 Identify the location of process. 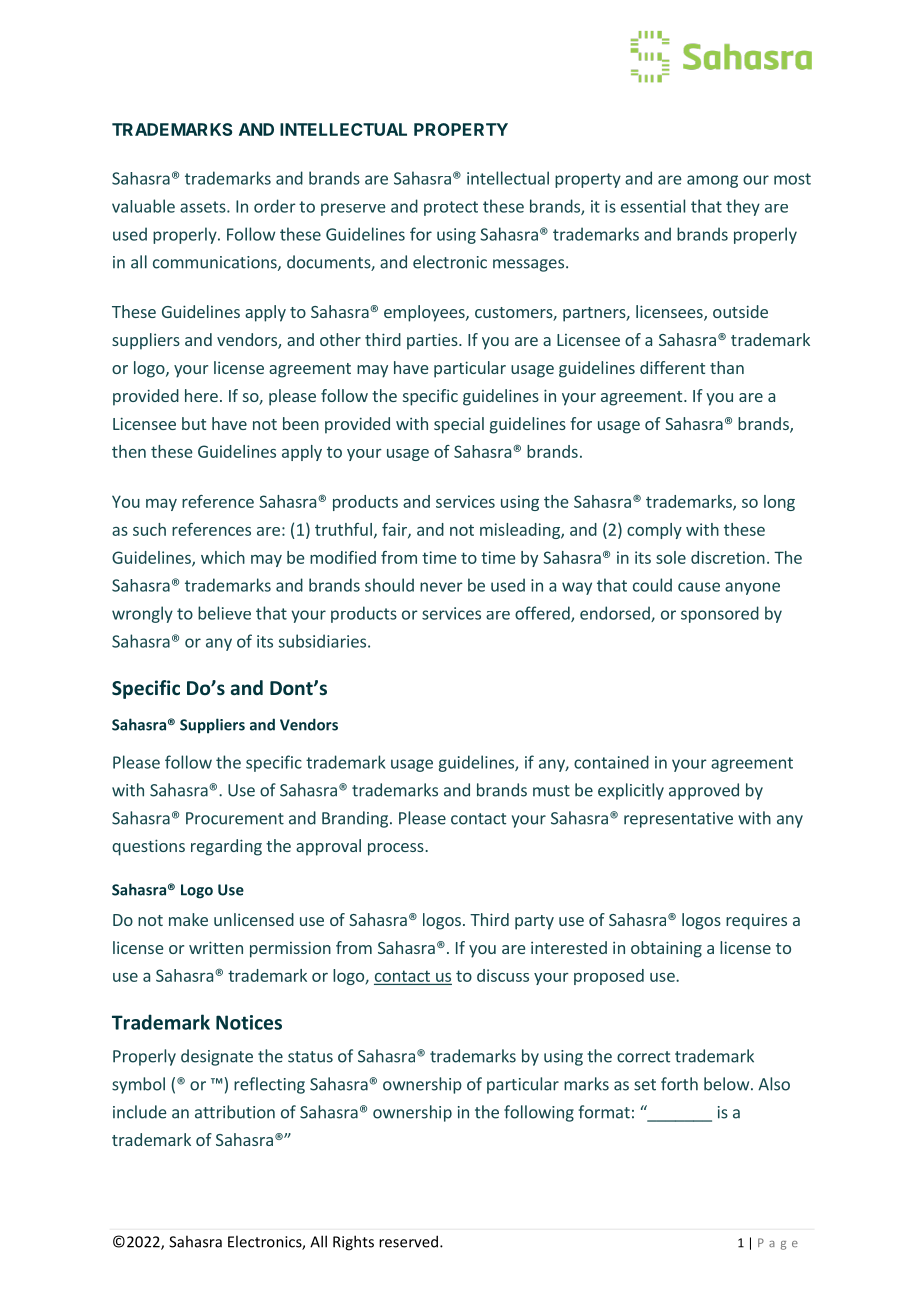
(397, 849).
